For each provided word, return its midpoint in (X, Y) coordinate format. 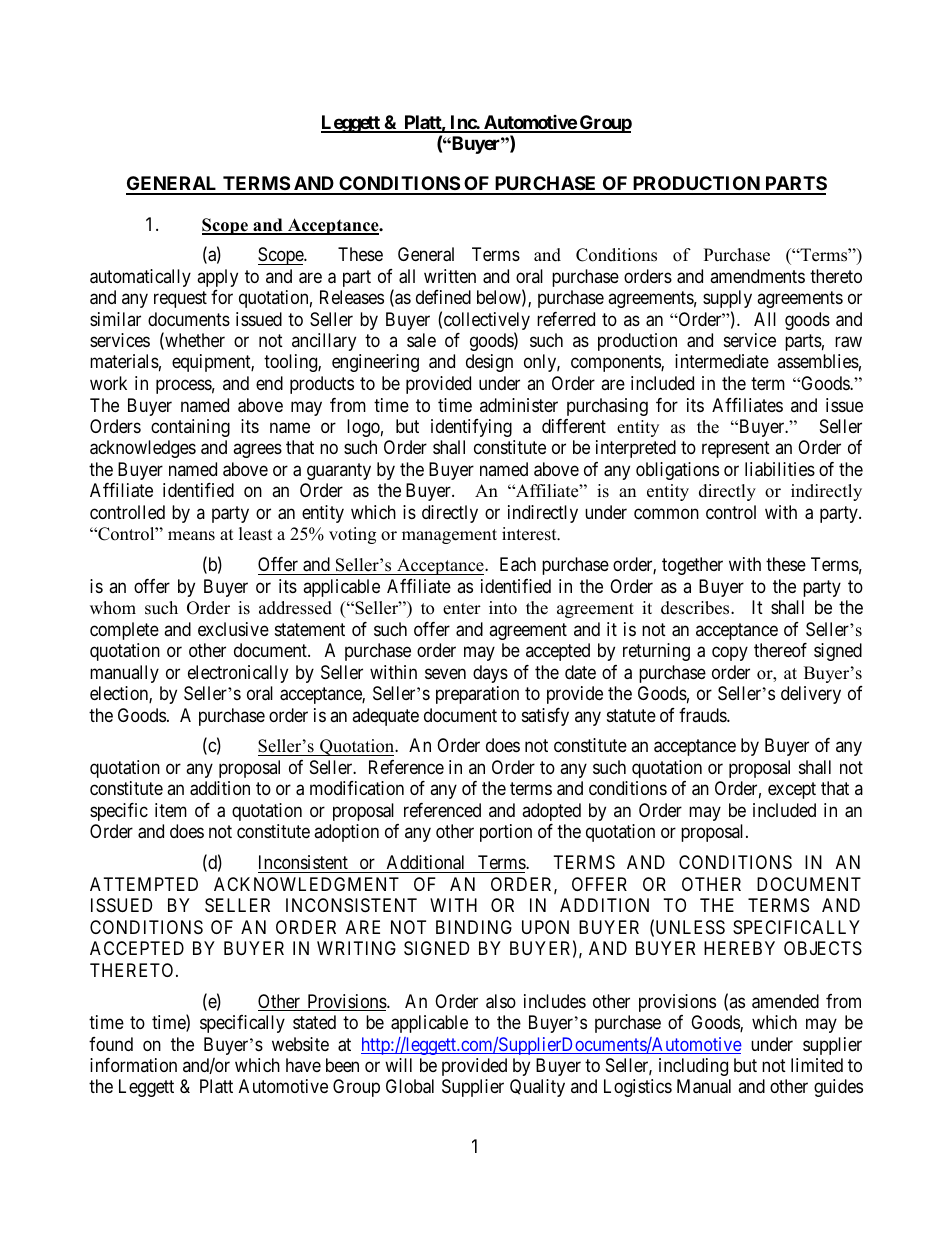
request (180, 299)
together (692, 566)
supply (727, 299)
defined (443, 297)
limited (817, 1065)
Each (518, 564)
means (191, 536)
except (792, 791)
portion (506, 833)
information (133, 1065)
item (171, 810)
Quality (537, 1088)
